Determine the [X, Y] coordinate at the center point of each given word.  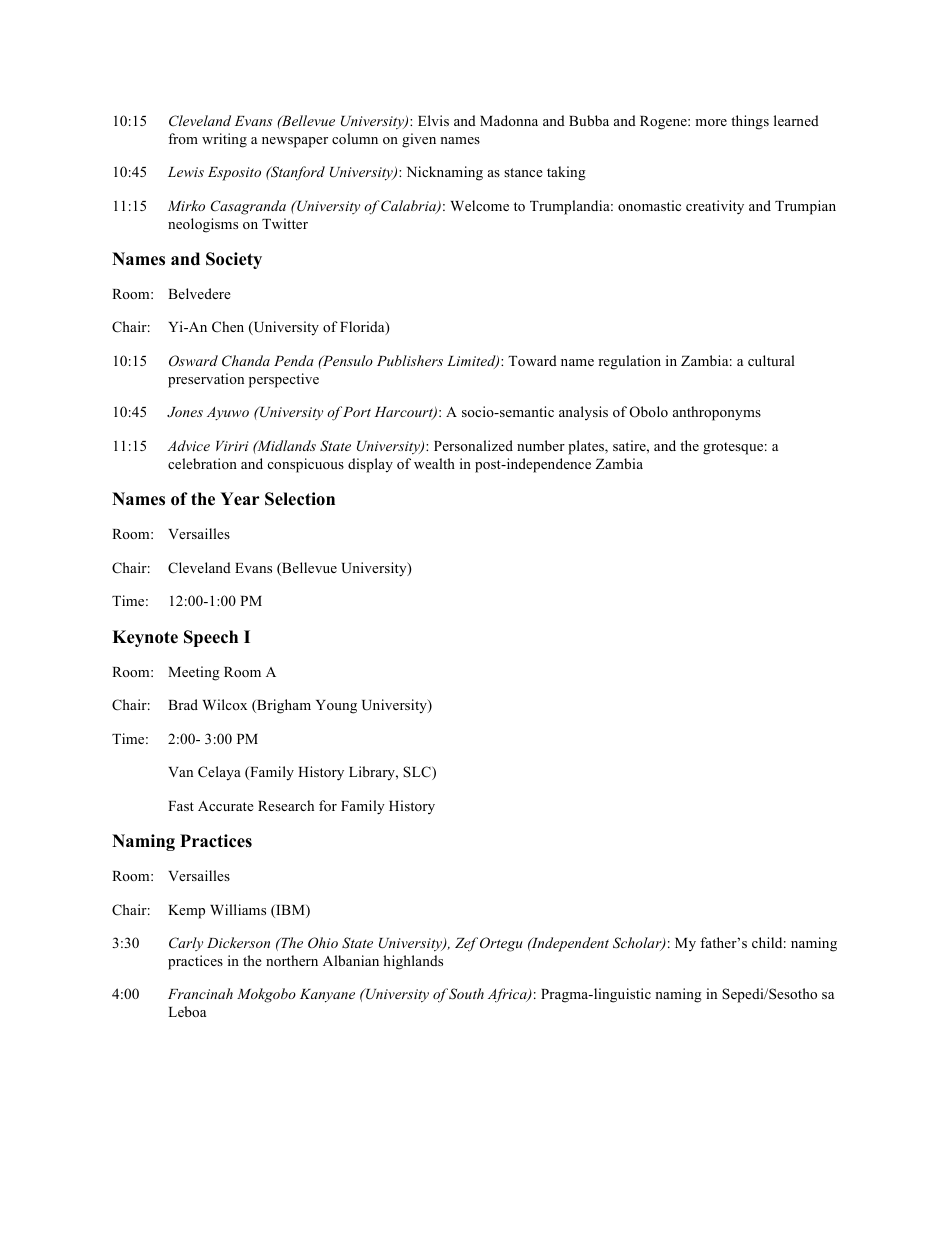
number [541, 445]
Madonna [509, 120]
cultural [771, 360]
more [711, 122]
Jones [185, 412]
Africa [508, 995]
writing [224, 140]
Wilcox [225, 704]
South [466, 994]
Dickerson [238, 942]
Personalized [473, 445]
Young [336, 707]
